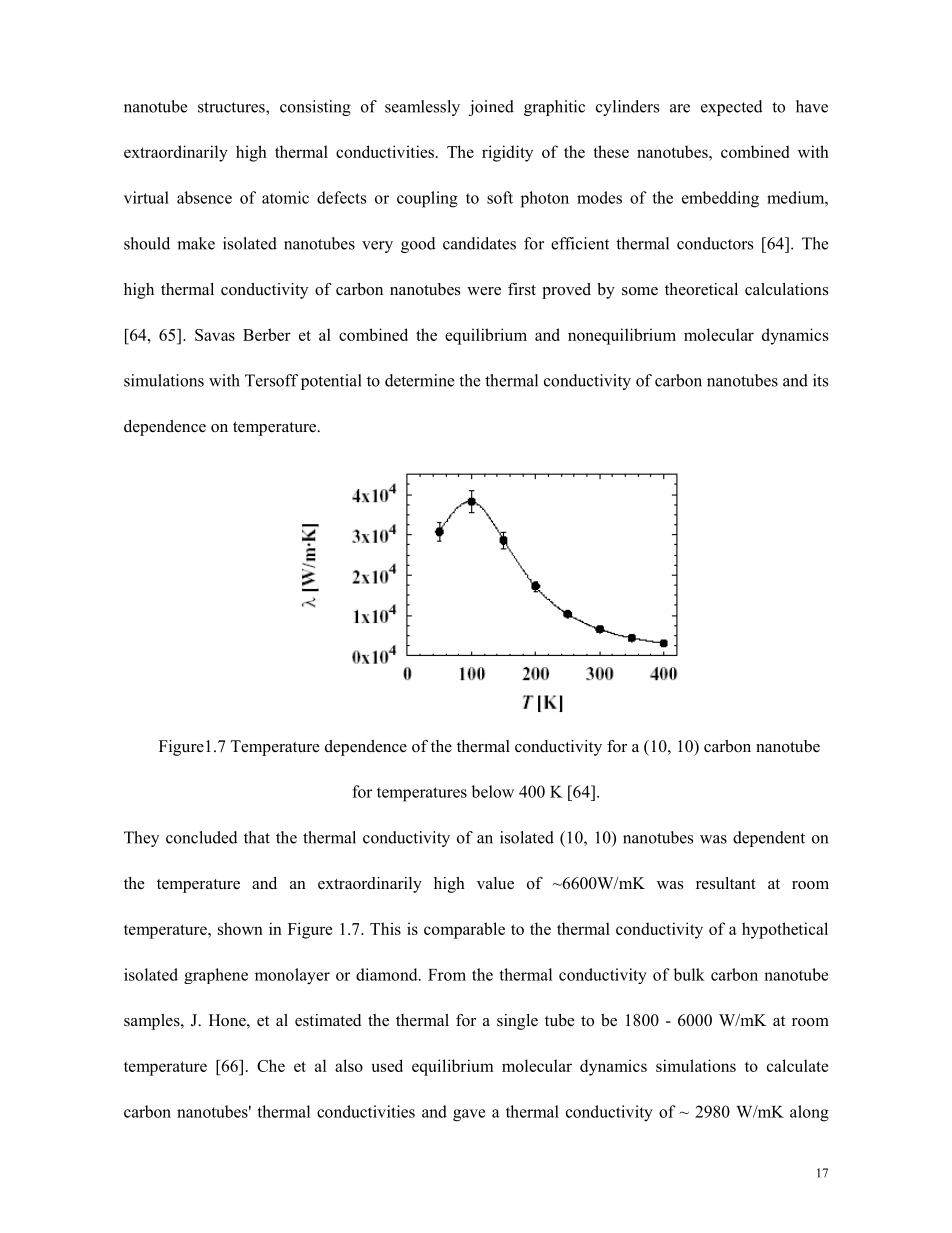 The image size is (952, 1233). What do you see at coordinates (232, 107) in the screenshot?
I see `structures` at bounding box center [232, 107].
